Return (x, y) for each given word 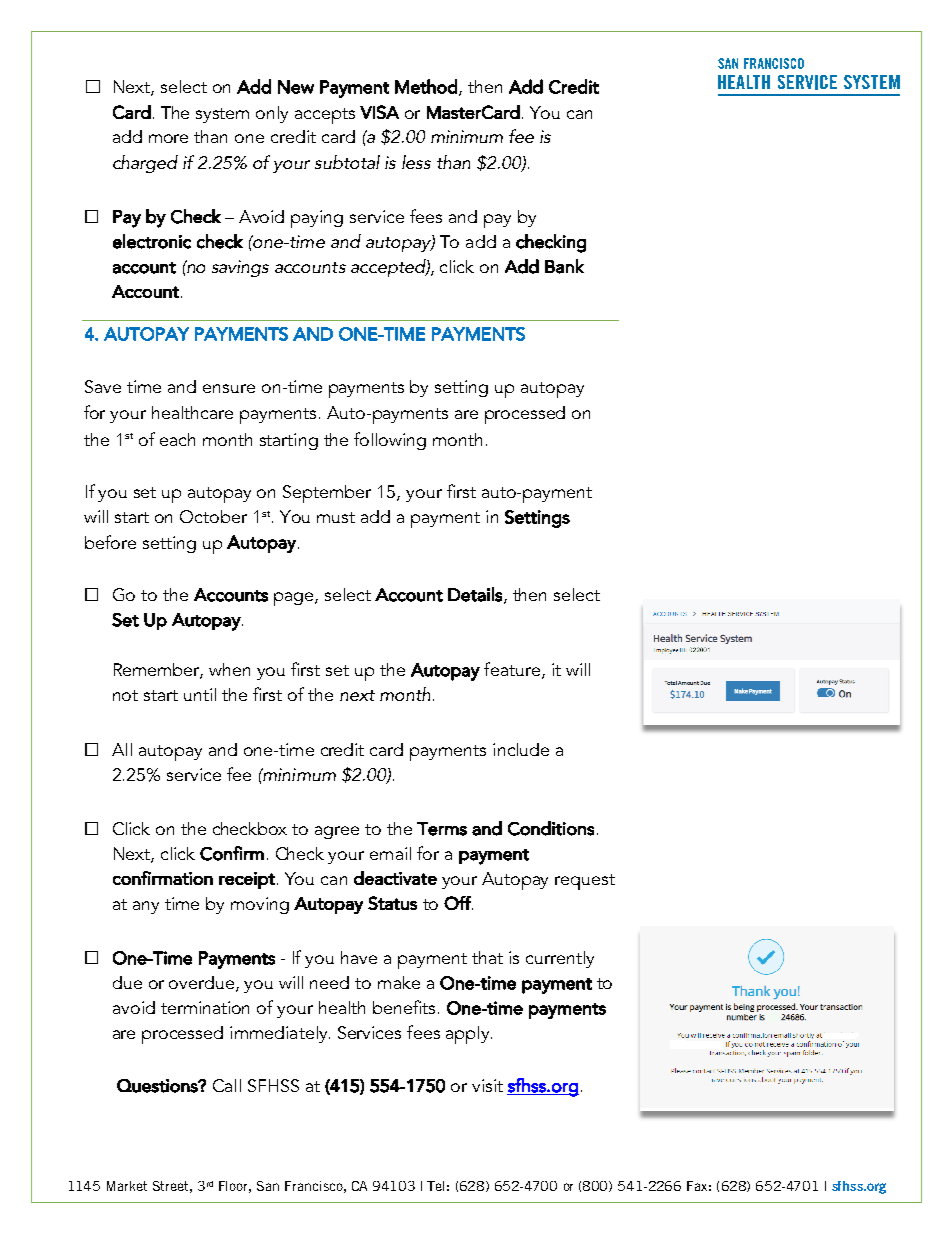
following (390, 441)
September (327, 494)
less (416, 162)
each (177, 439)
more (168, 138)
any (146, 907)
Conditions (551, 828)
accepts (325, 116)
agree (337, 832)
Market (127, 1186)
